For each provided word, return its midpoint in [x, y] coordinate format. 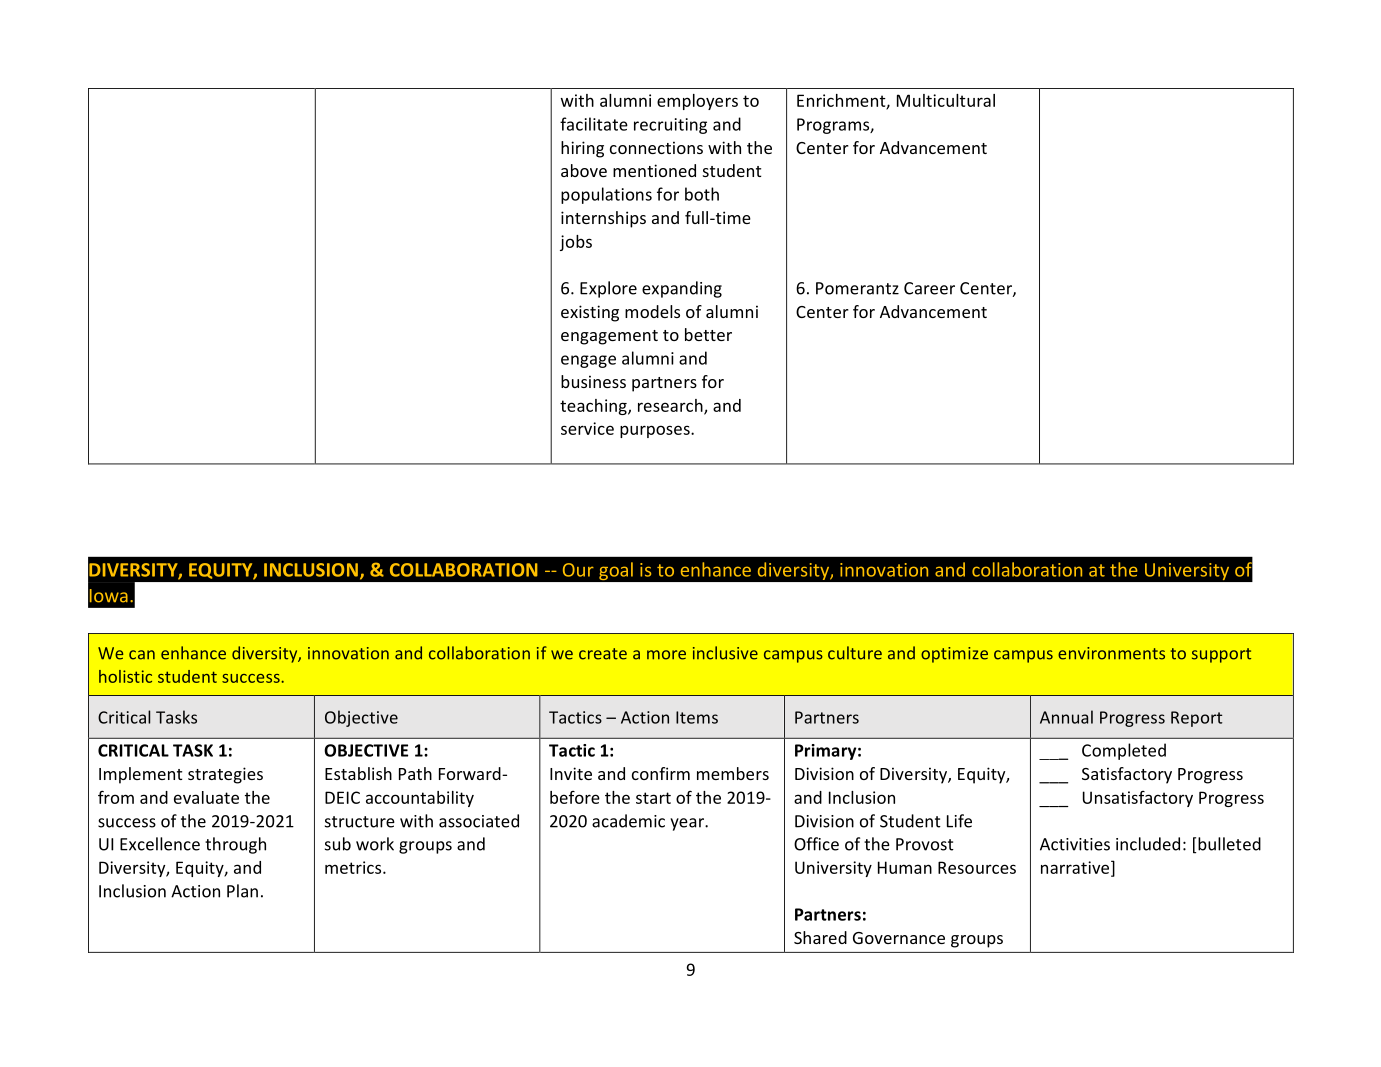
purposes [656, 431]
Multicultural [946, 100]
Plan [242, 891]
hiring [582, 149]
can [142, 655]
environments [1111, 653]
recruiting [670, 126]
